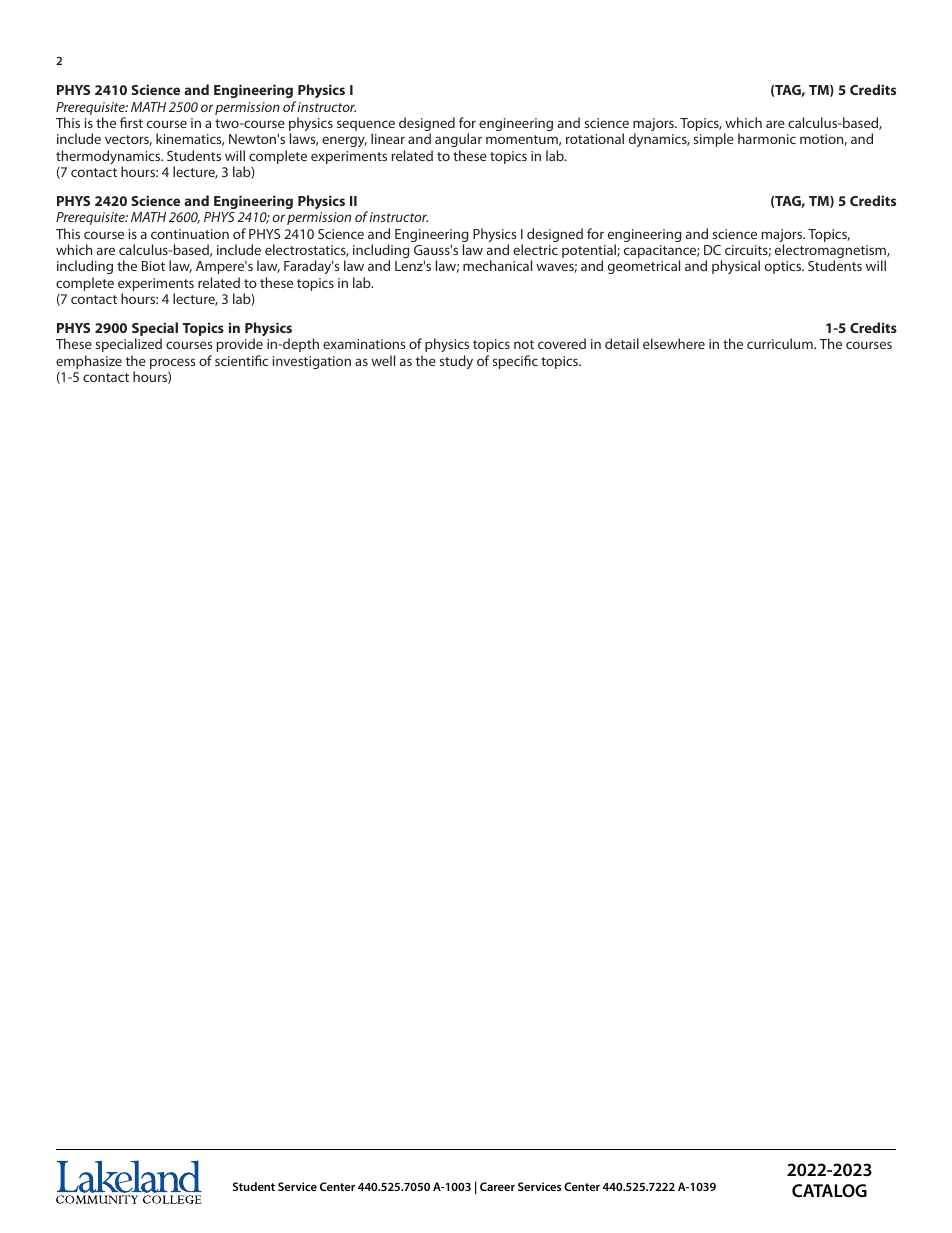 The image size is (952, 1233). What do you see at coordinates (383, 360) in the screenshot?
I see `well` at bounding box center [383, 360].
